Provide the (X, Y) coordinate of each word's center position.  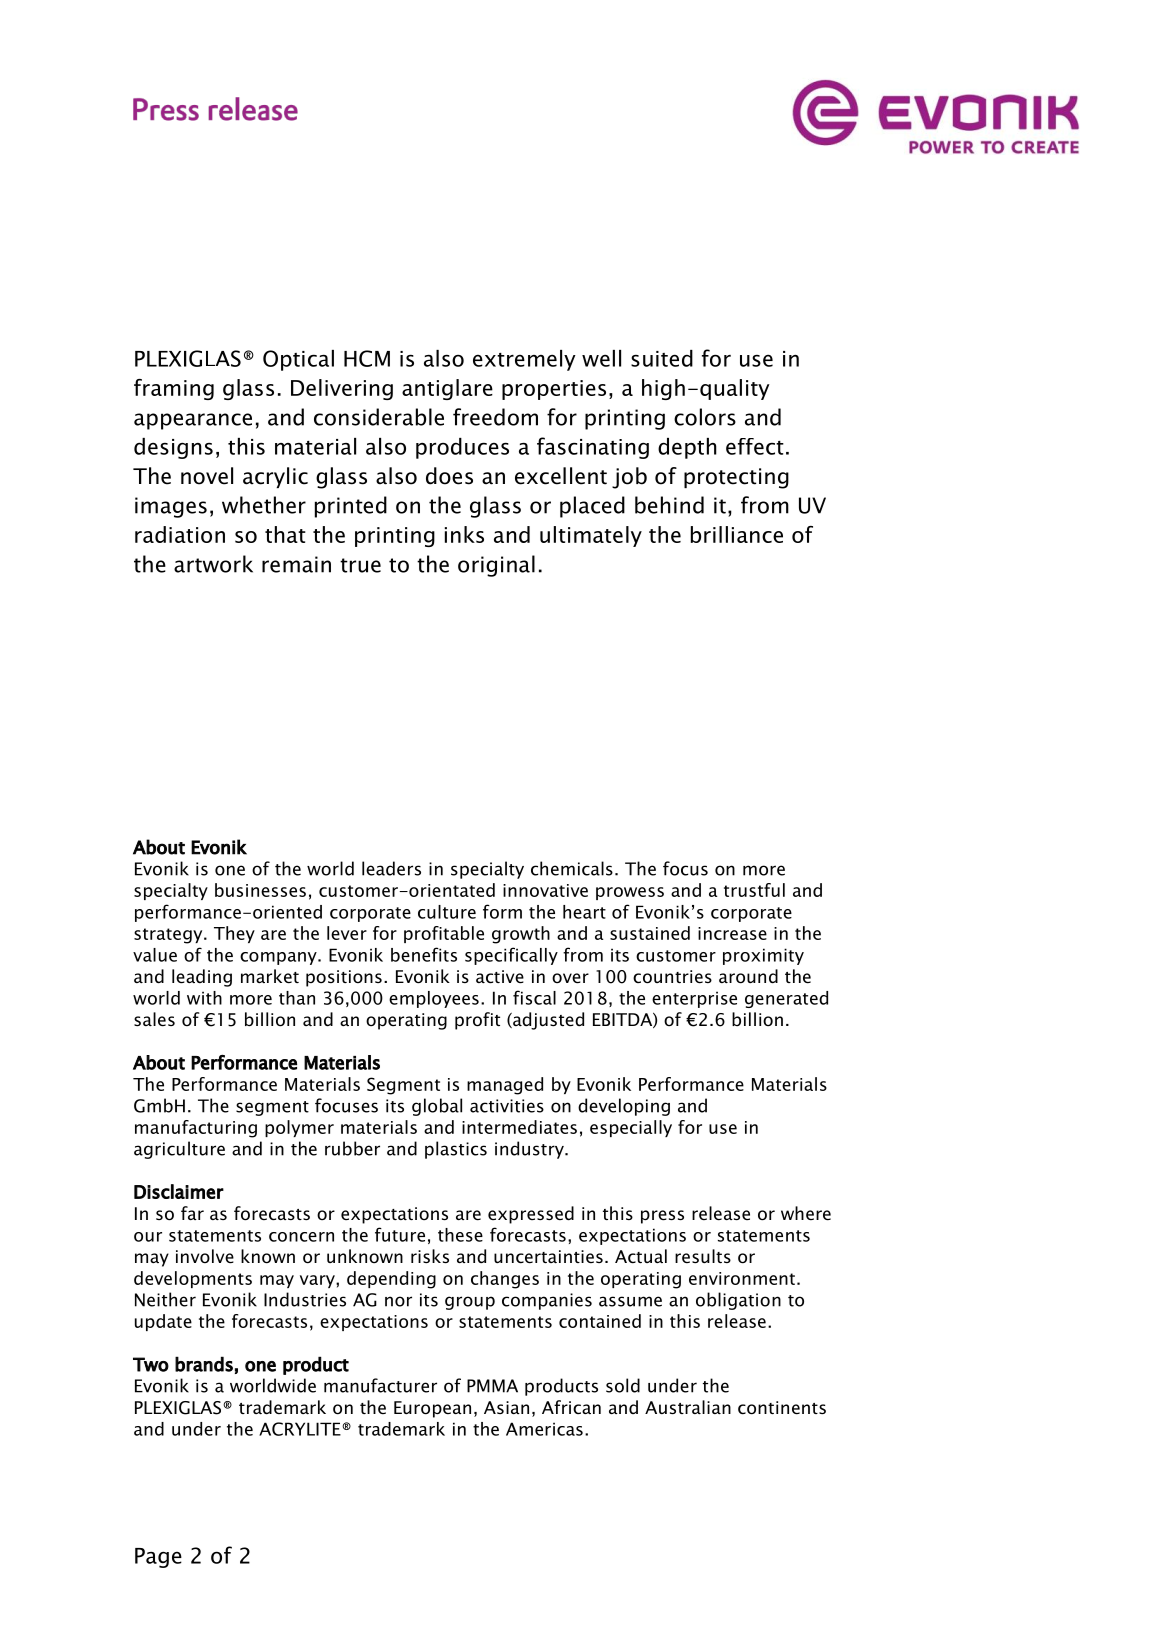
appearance (193, 421)
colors (705, 417)
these (460, 1235)
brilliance (737, 534)
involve (205, 1256)
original (496, 566)
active (500, 977)
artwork (213, 564)
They (234, 934)
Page (158, 1558)
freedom (495, 417)
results (703, 1256)
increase (732, 933)
